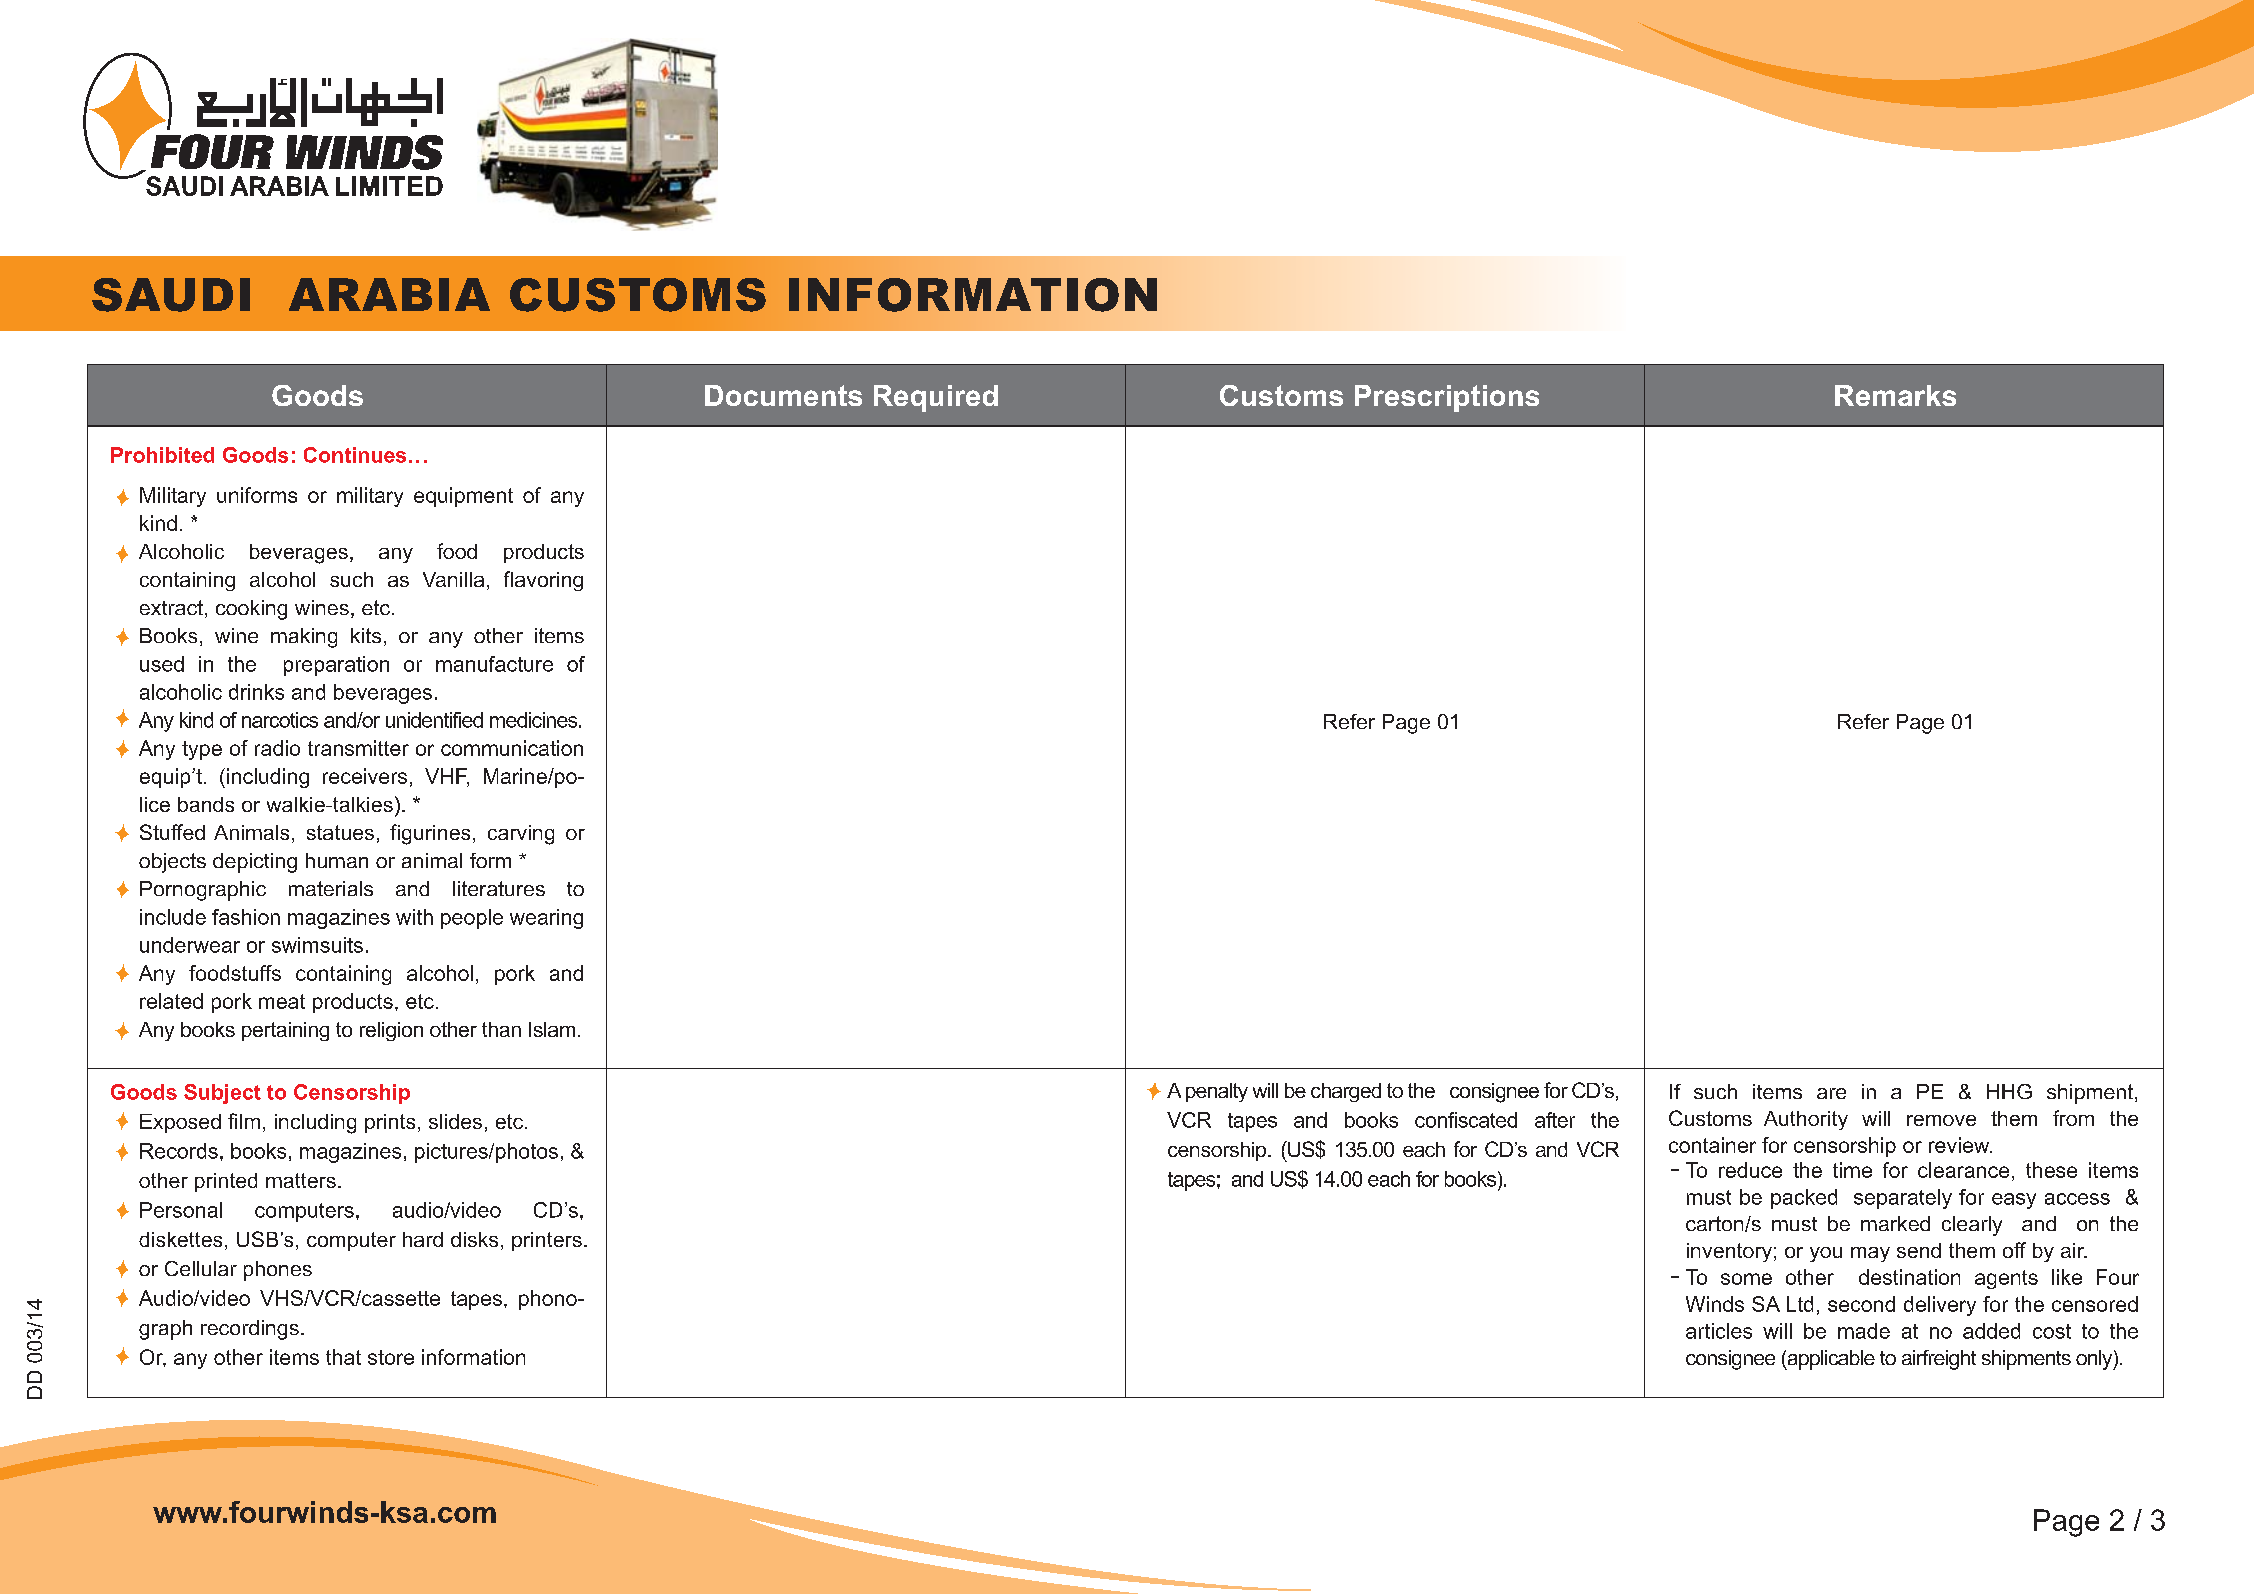 The width and height of the document is (2254, 1594). Describe the element at coordinates (1217, 1092) in the document. I see `penalty` at that location.
